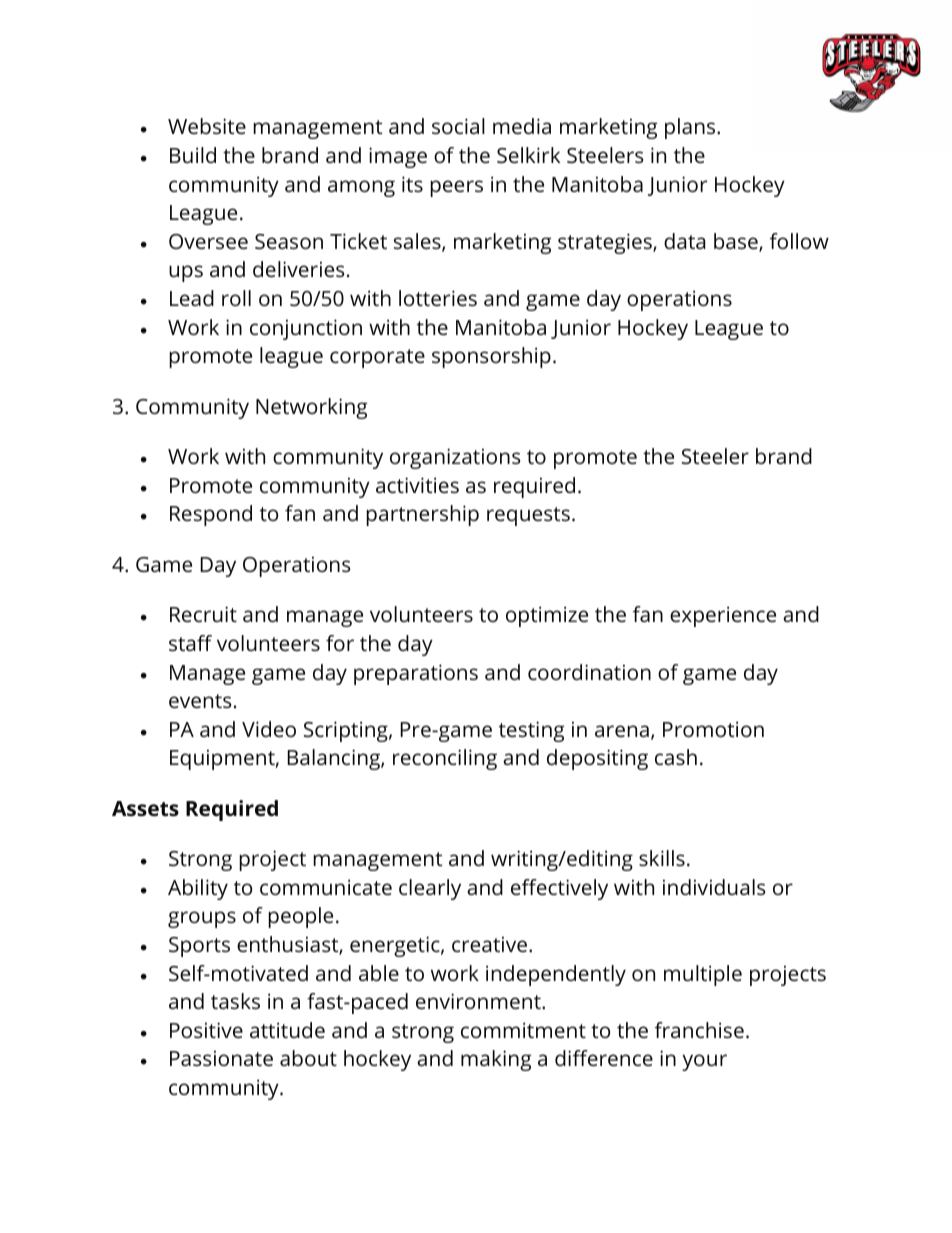 This page has width=952, height=1233. Describe the element at coordinates (193, 155) in the page. I see `Build` at that location.
